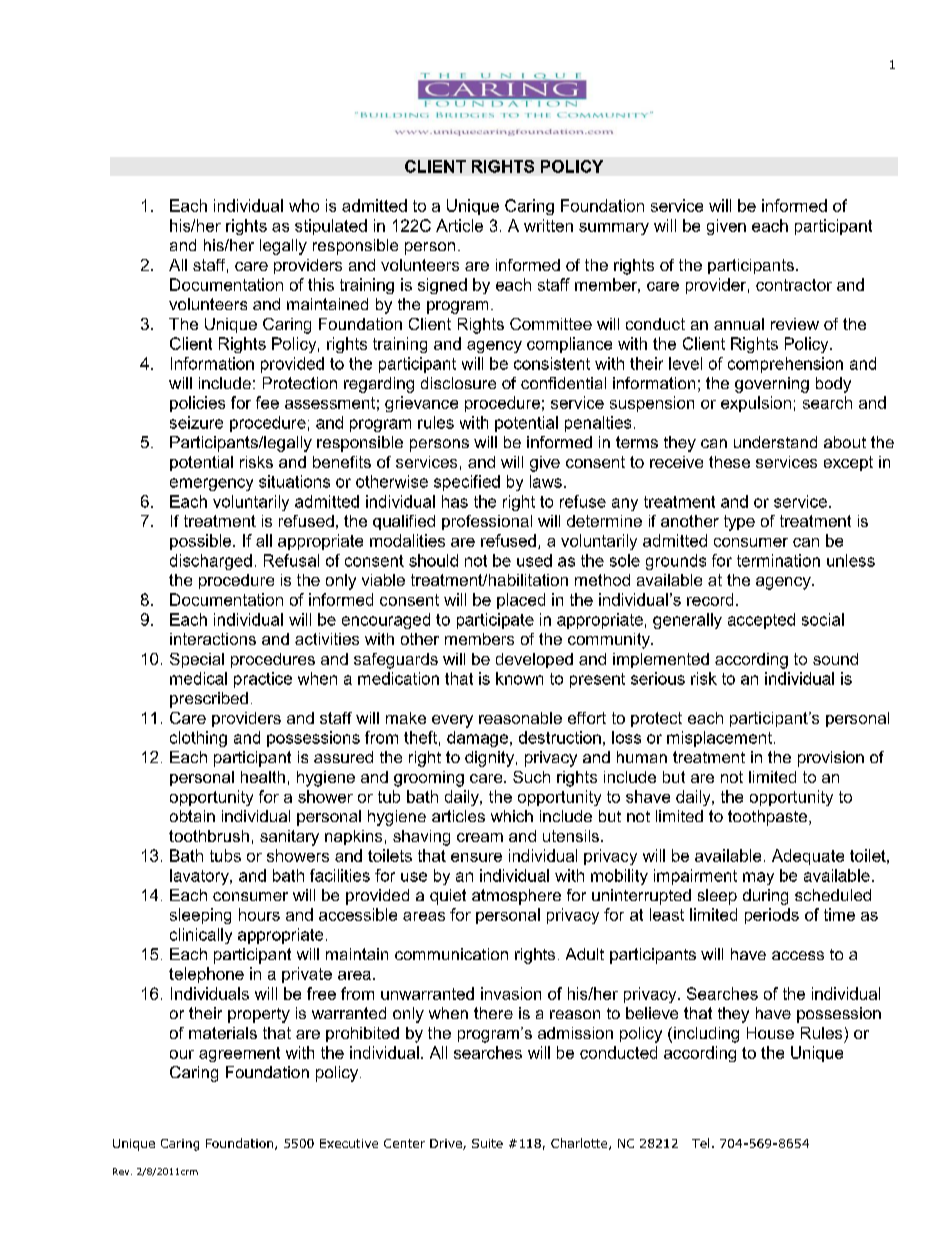 This image has width=952, height=1233. I want to click on who, so click(304, 205).
